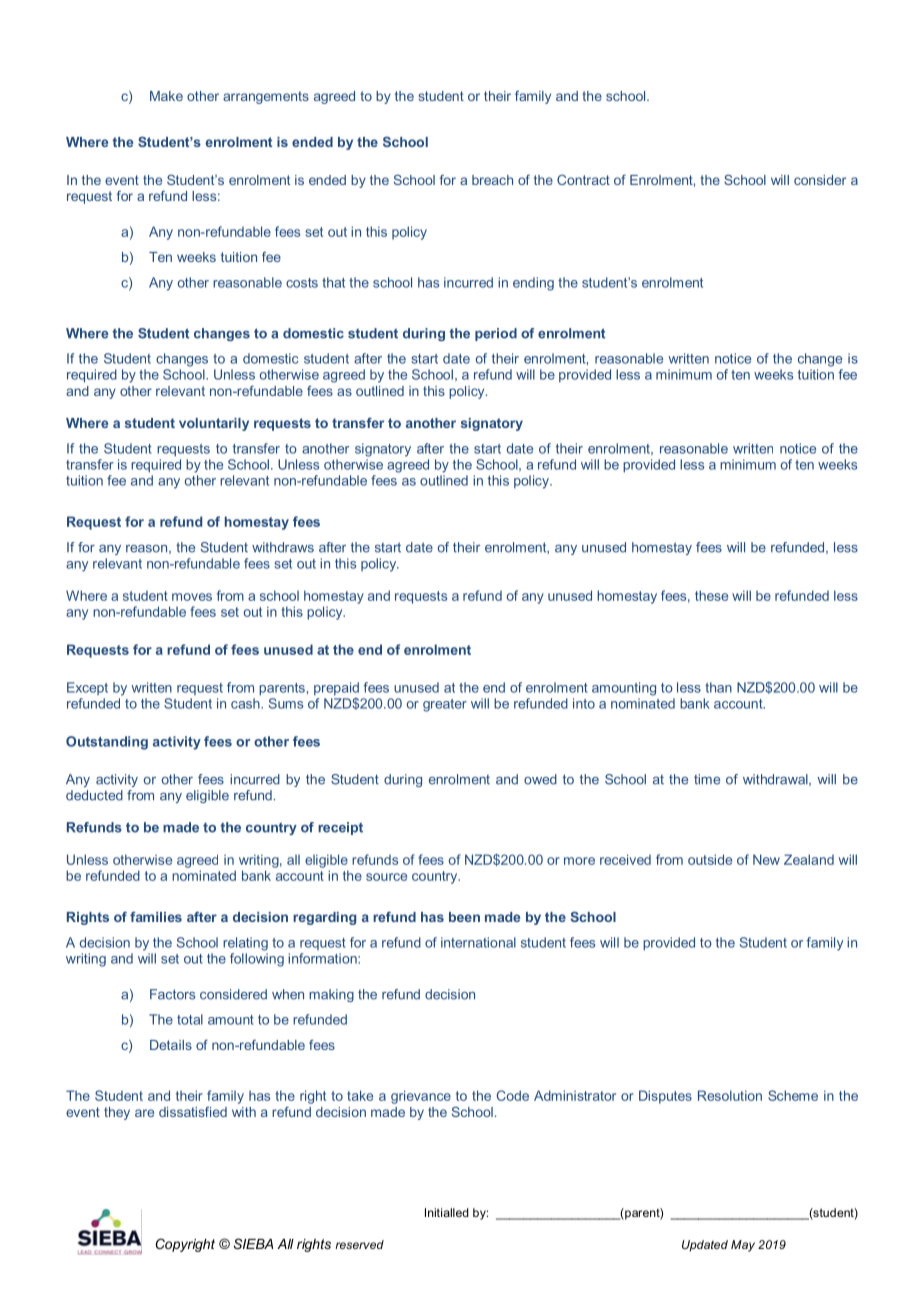  I want to click on Contract, so click(583, 180).
